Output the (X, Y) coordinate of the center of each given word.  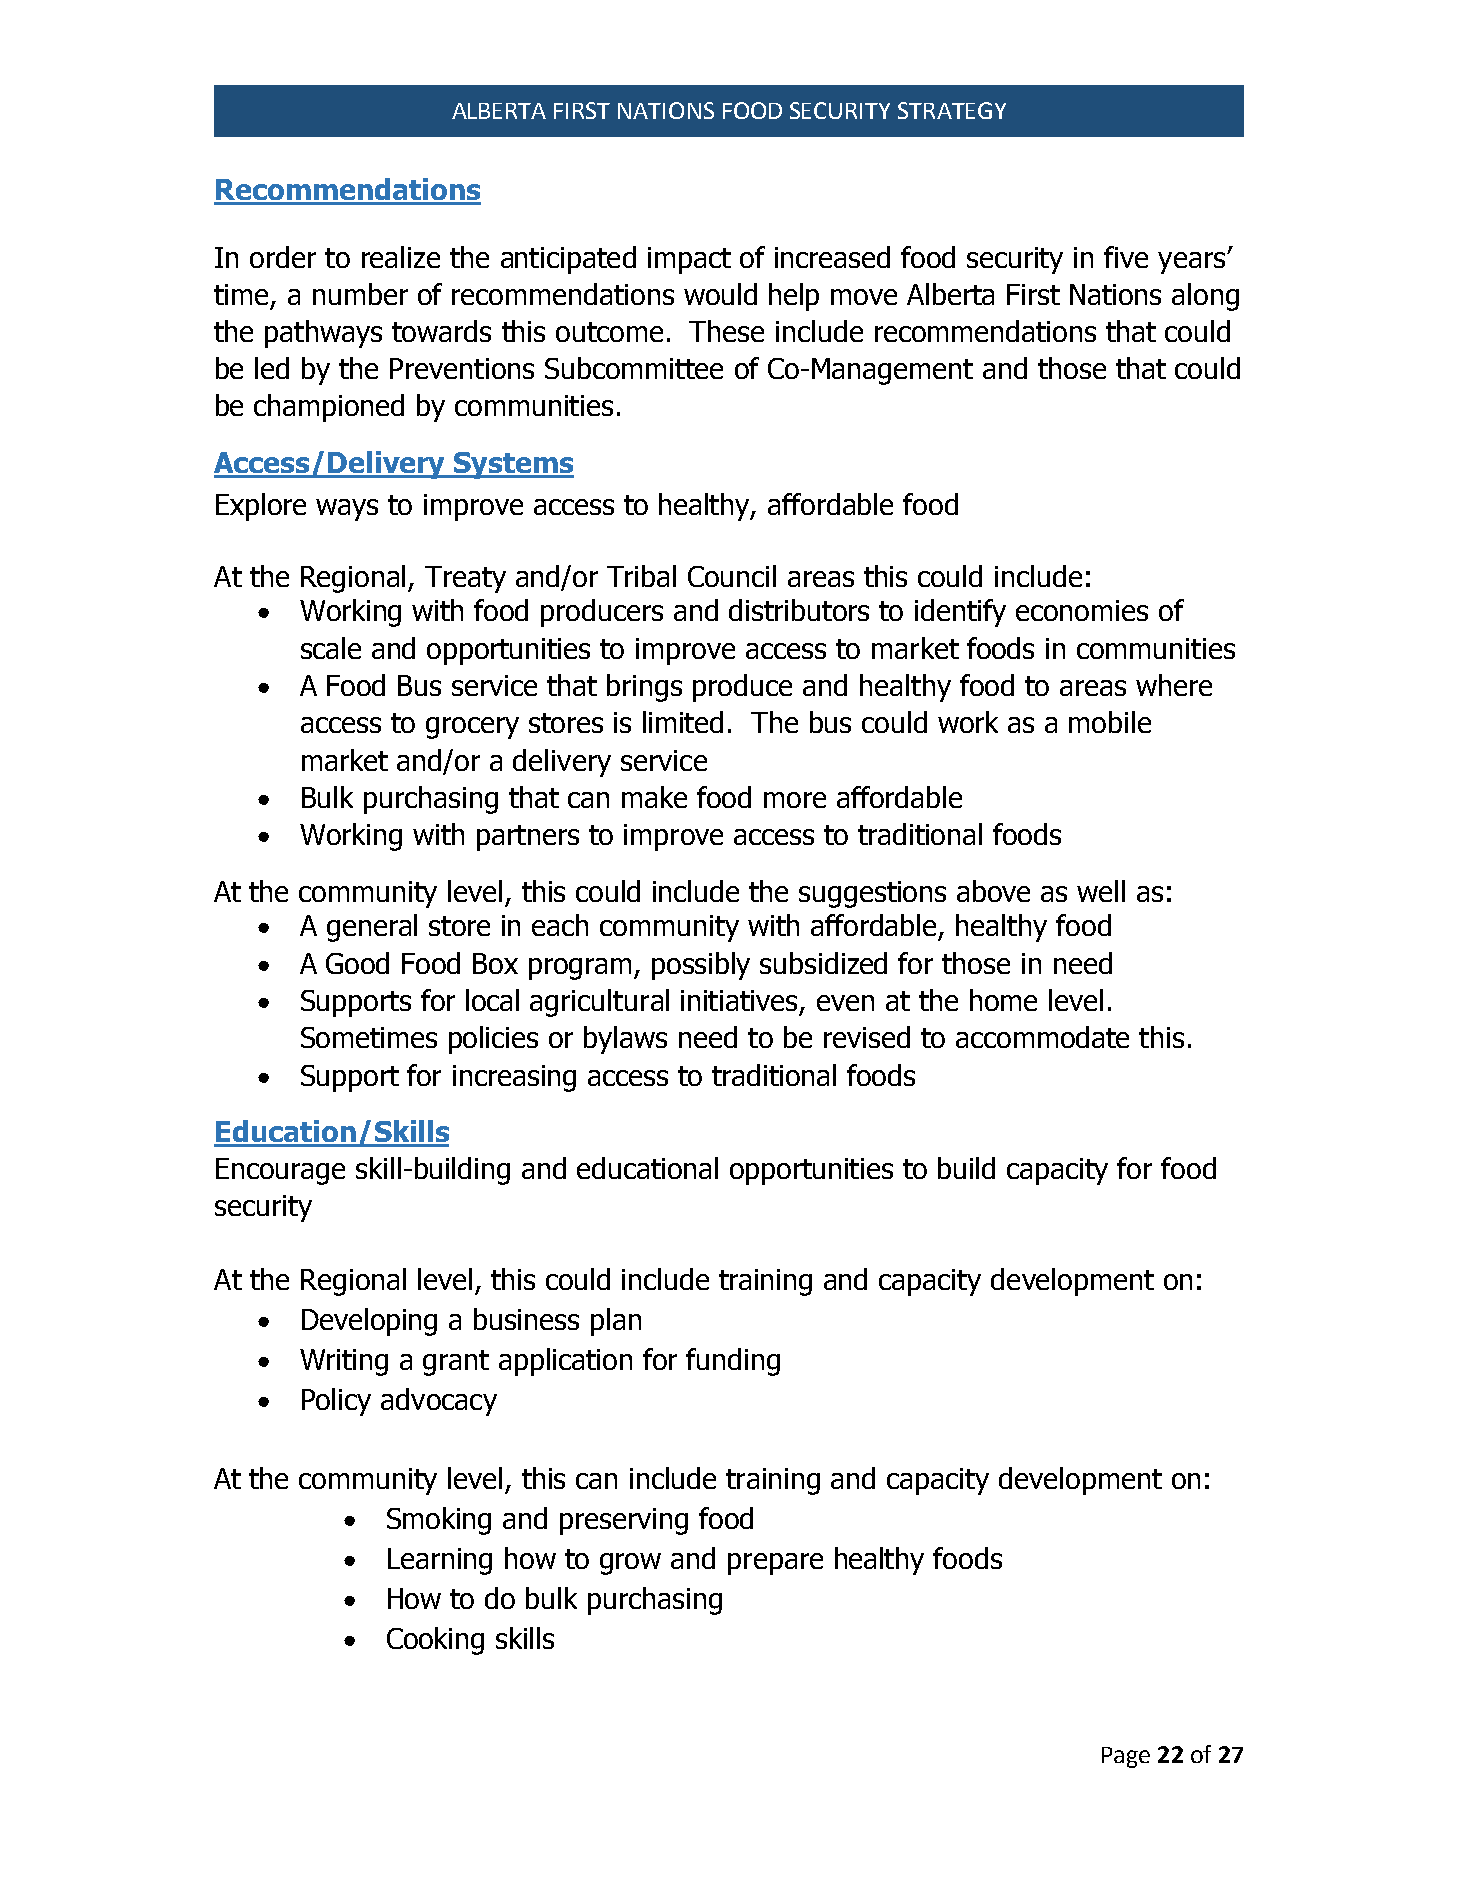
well (1101, 891)
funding (733, 1362)
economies (1082, 610)
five (1126, 257)
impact (689, 260)
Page (1126, 1757)
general (372, 928)
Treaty (465, 579)
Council (732, 576)
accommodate (1042, 1037)
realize (401, 257)
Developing (369, 1322)
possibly (701, 966)
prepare (775, 1564)
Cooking (435, 1641)
